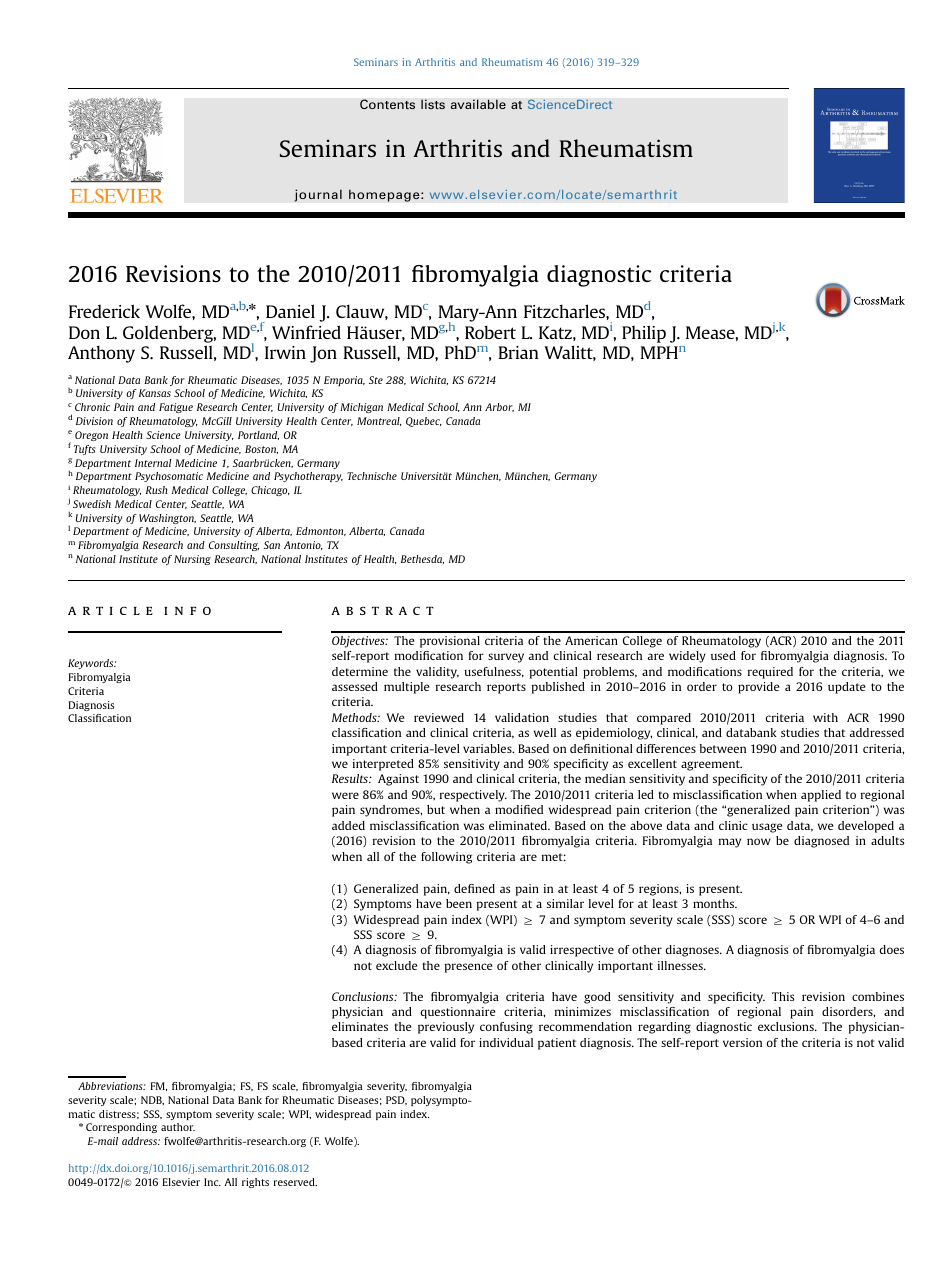 This page has width=952, height=1271. Describe the element at coordinates (506, 1042) in the page. I see `individual` at that location.
